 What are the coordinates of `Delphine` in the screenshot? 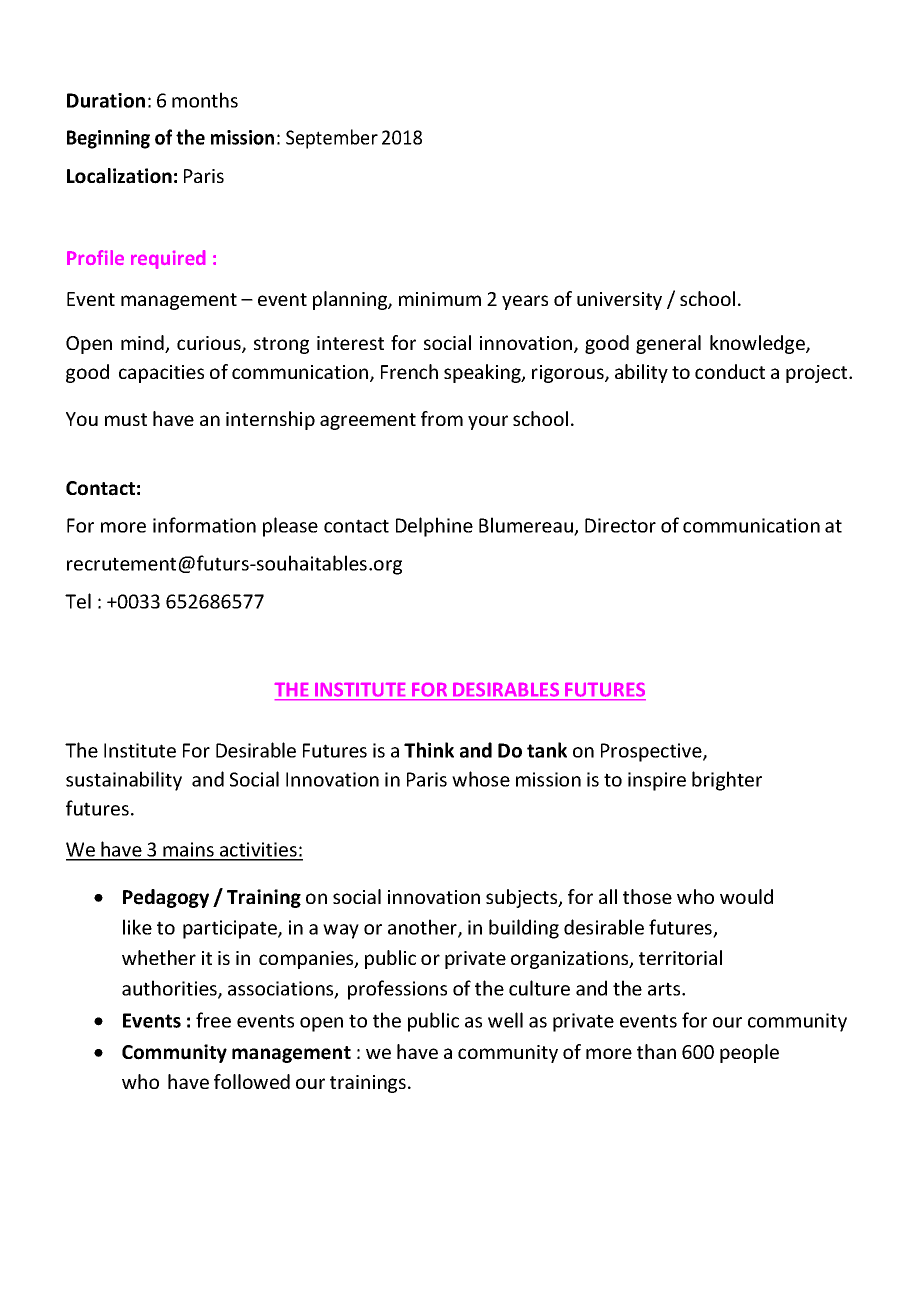 It's located at (434, 527).
